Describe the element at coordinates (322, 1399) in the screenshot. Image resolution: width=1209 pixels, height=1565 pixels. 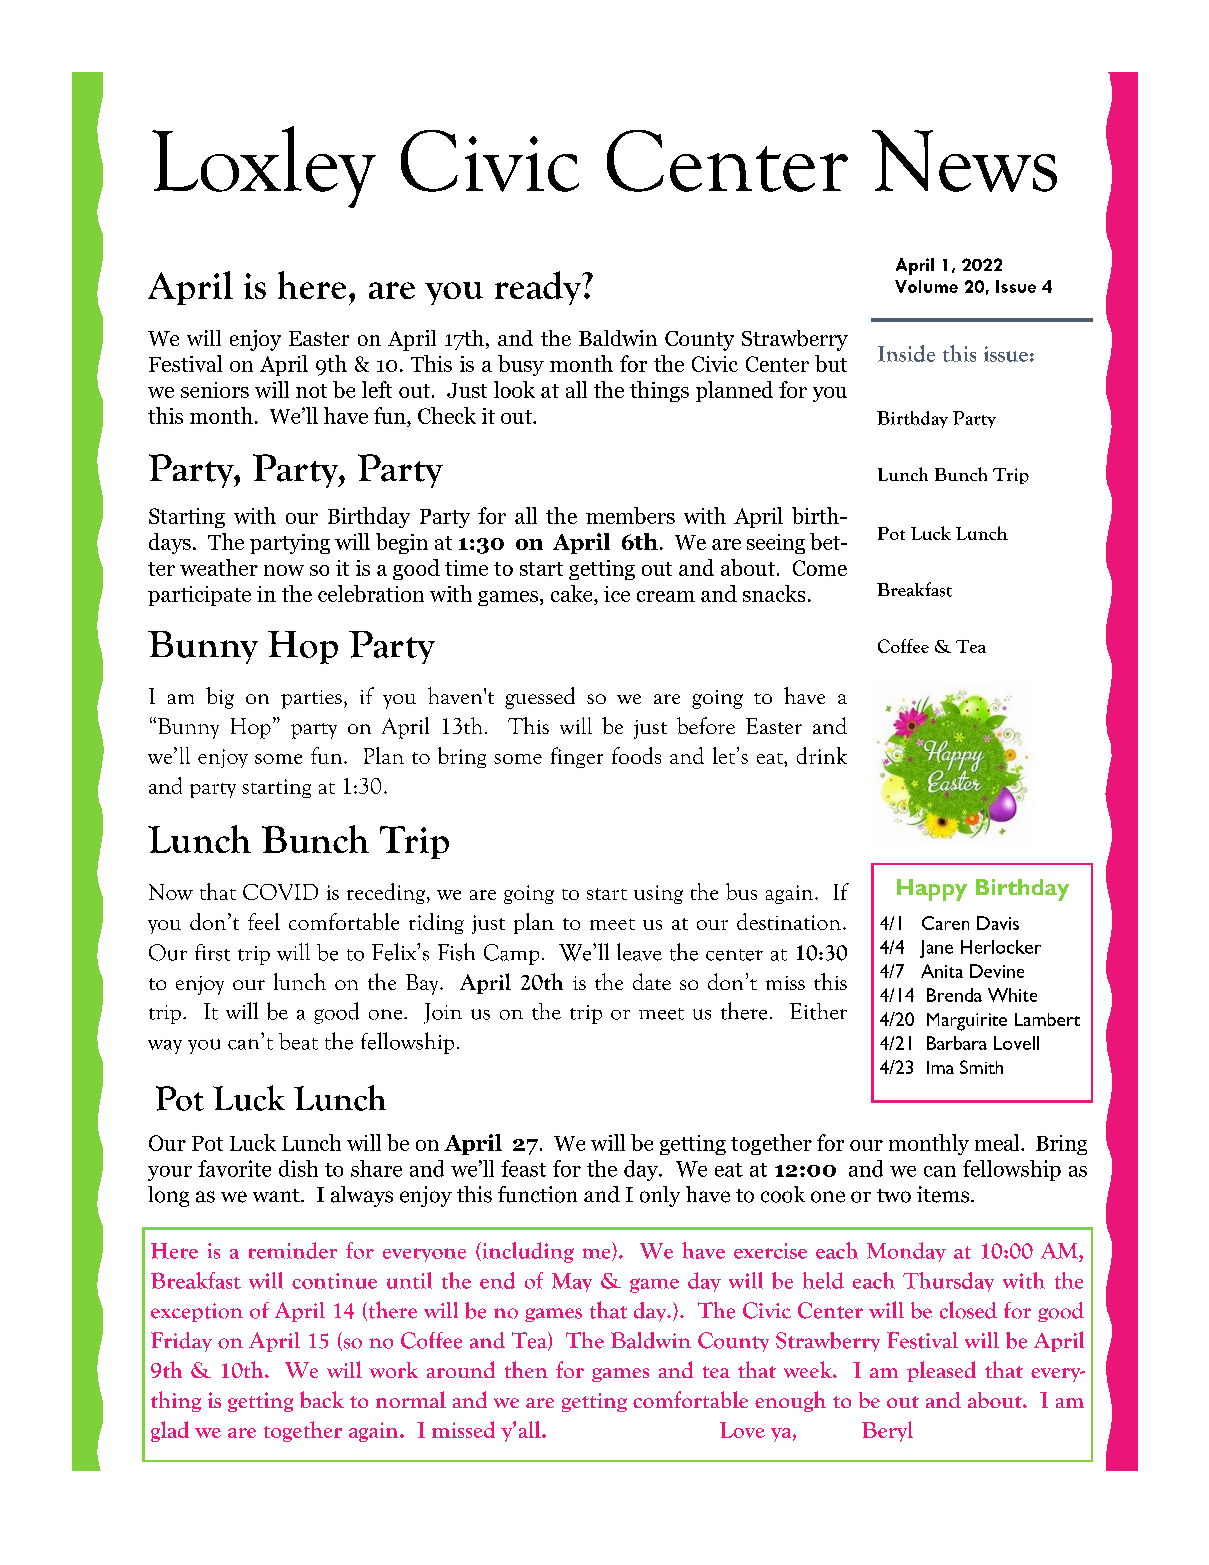
I see `back` at that location.
